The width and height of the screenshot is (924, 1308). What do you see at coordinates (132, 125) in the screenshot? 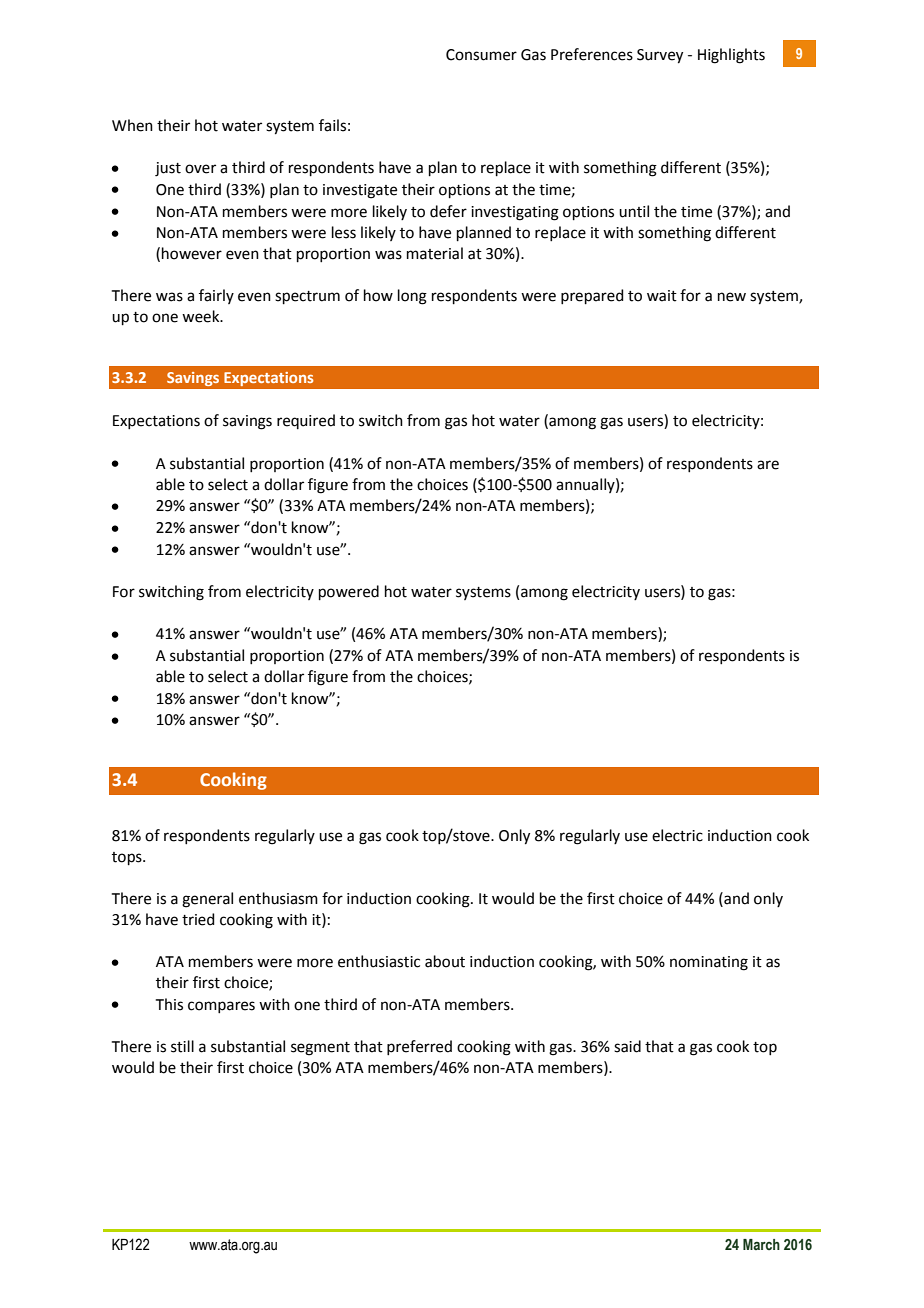
I see `When` at bounding box center [132, 125].
